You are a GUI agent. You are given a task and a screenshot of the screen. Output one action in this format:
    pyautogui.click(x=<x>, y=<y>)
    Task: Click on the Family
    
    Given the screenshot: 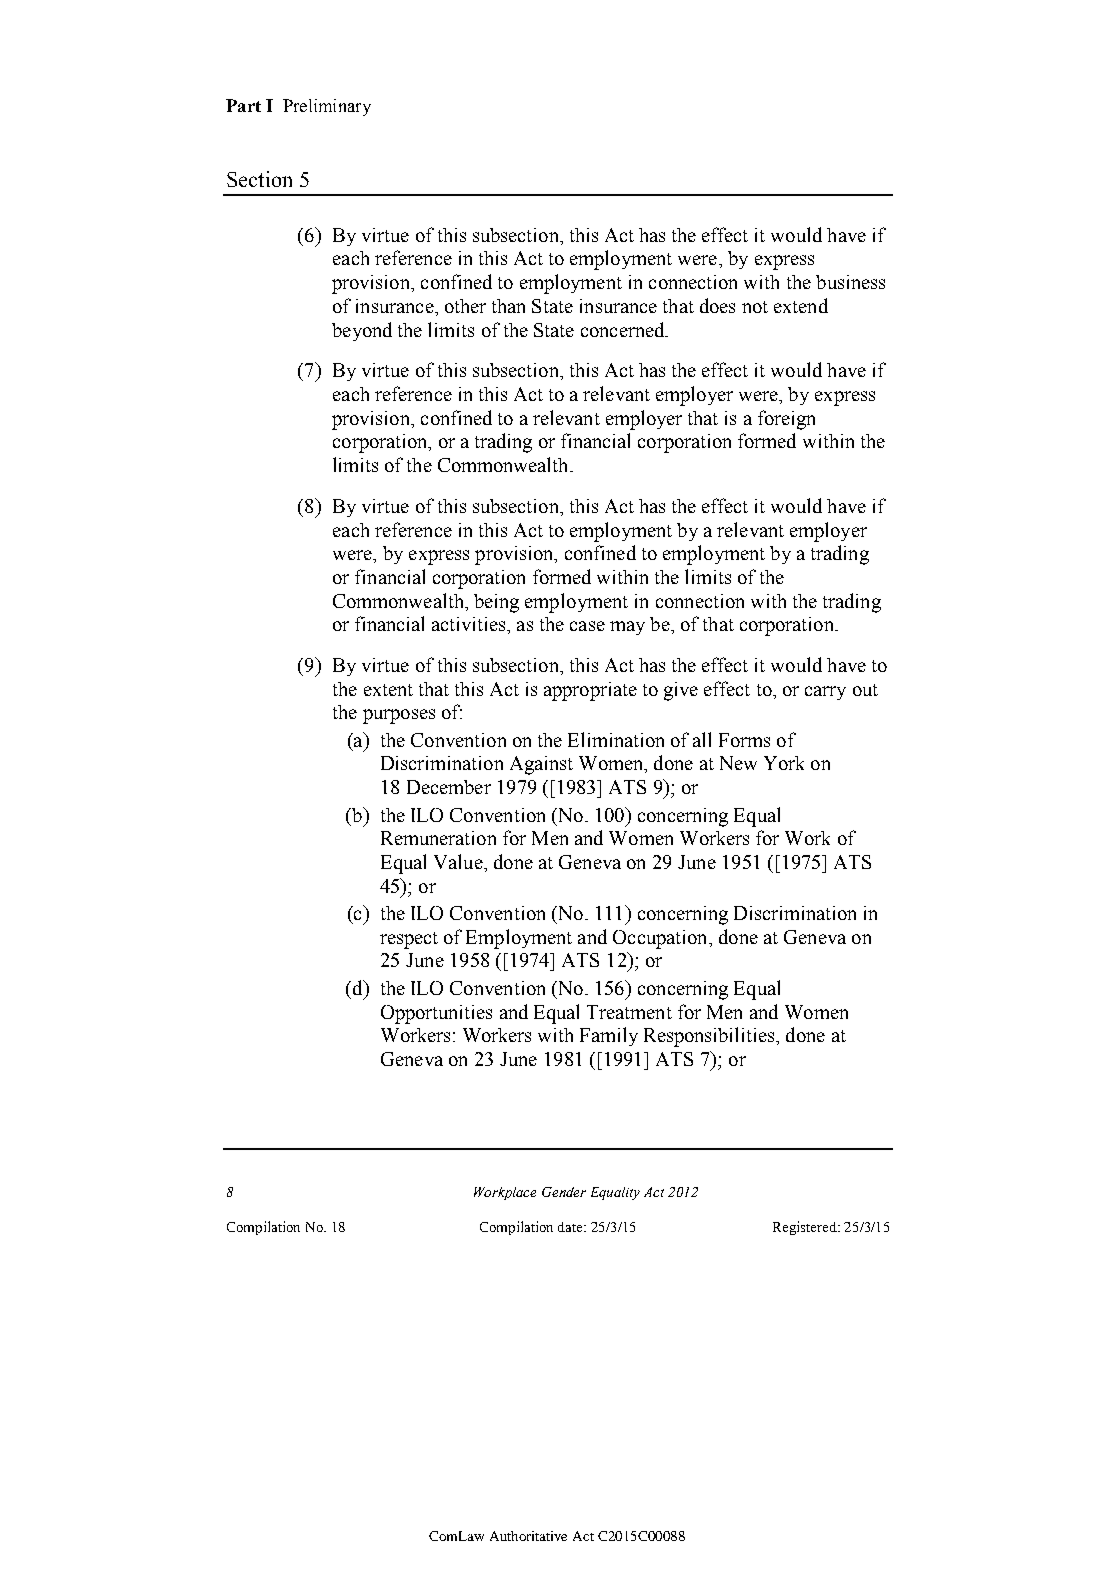 What is the action you would take?
    pyautogui.click(x=609, y=1036)
